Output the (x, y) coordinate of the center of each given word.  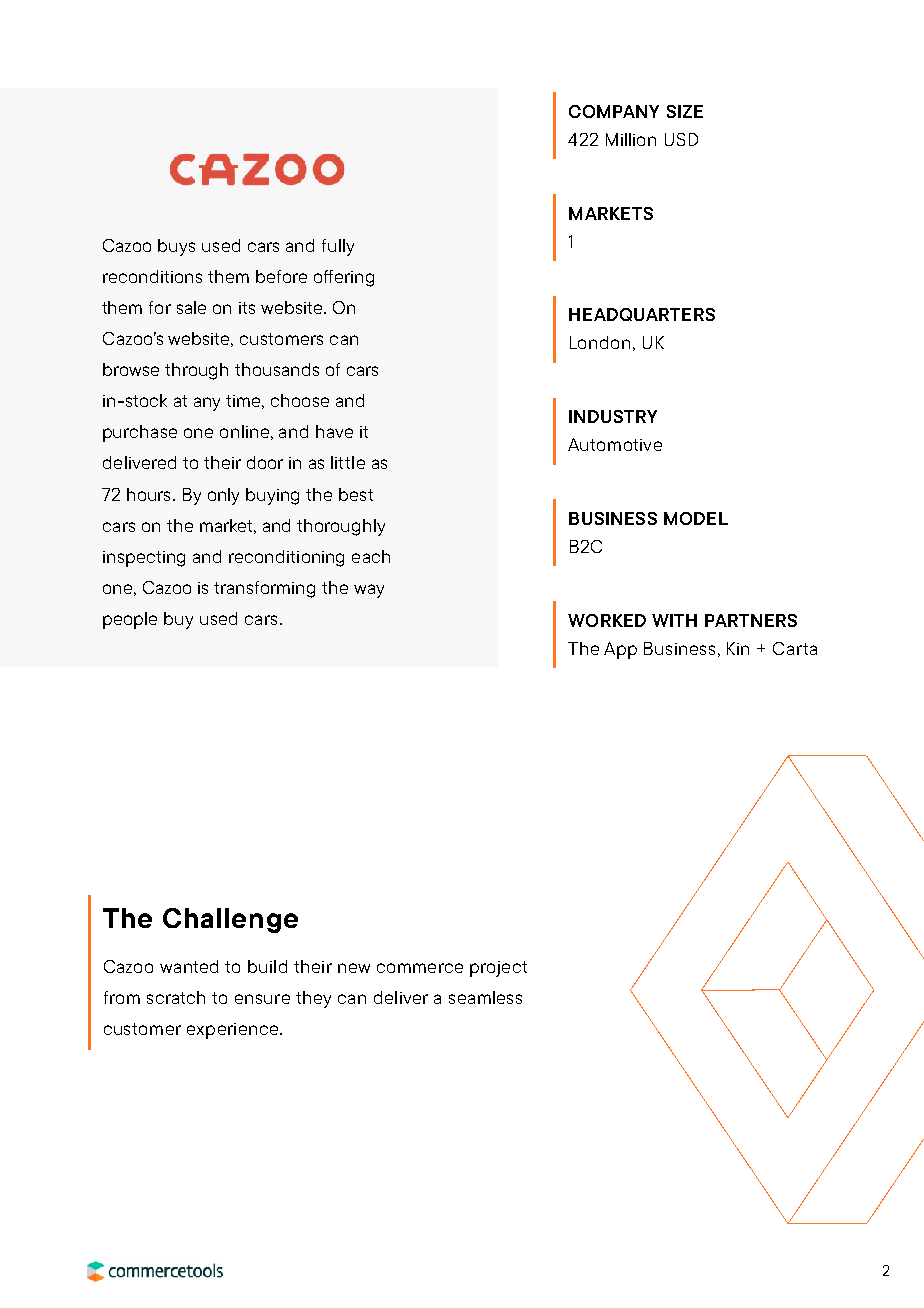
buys (176, 247)
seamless (485, 997)
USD (681, 139)
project (498, 969)
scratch (176, 997)
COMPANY (614, 111)
